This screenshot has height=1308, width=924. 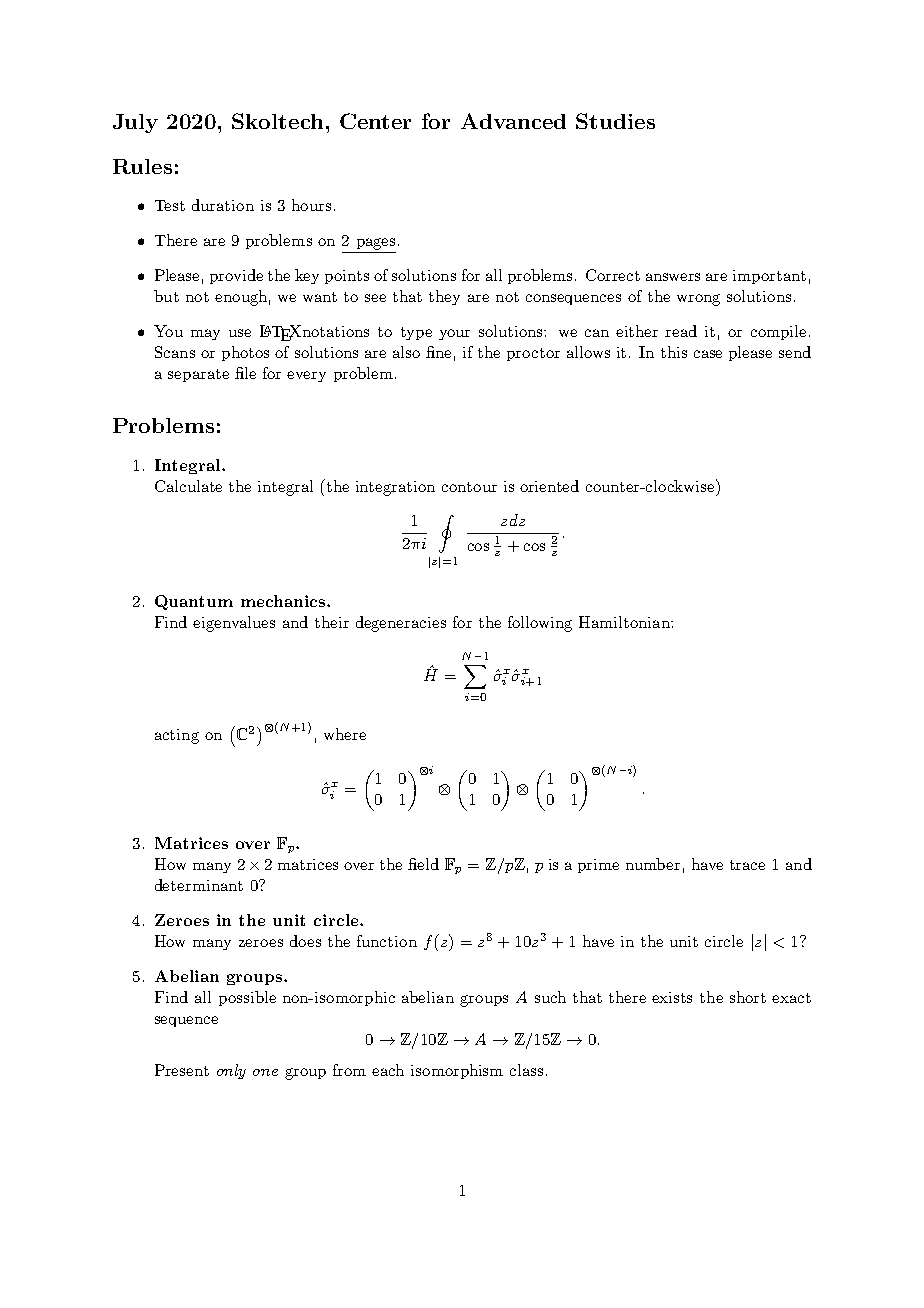 I want to click on field, so click(x=423, y=864).
